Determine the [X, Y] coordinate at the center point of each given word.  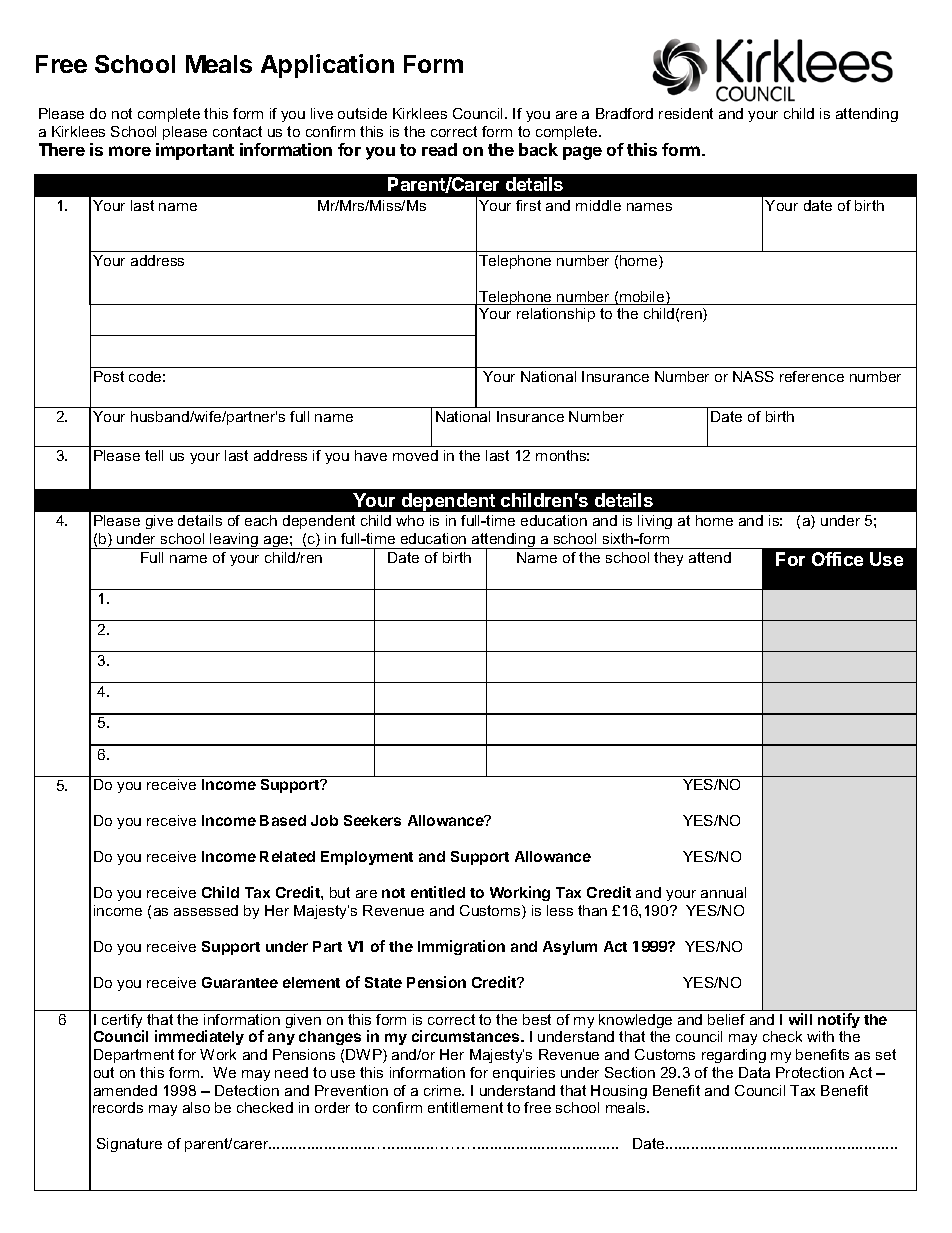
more [130, 151]
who [410, 520]
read [439, 149]
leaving [234, 541]
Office [837, 559]
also [196, 1107]
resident [686, 113]
